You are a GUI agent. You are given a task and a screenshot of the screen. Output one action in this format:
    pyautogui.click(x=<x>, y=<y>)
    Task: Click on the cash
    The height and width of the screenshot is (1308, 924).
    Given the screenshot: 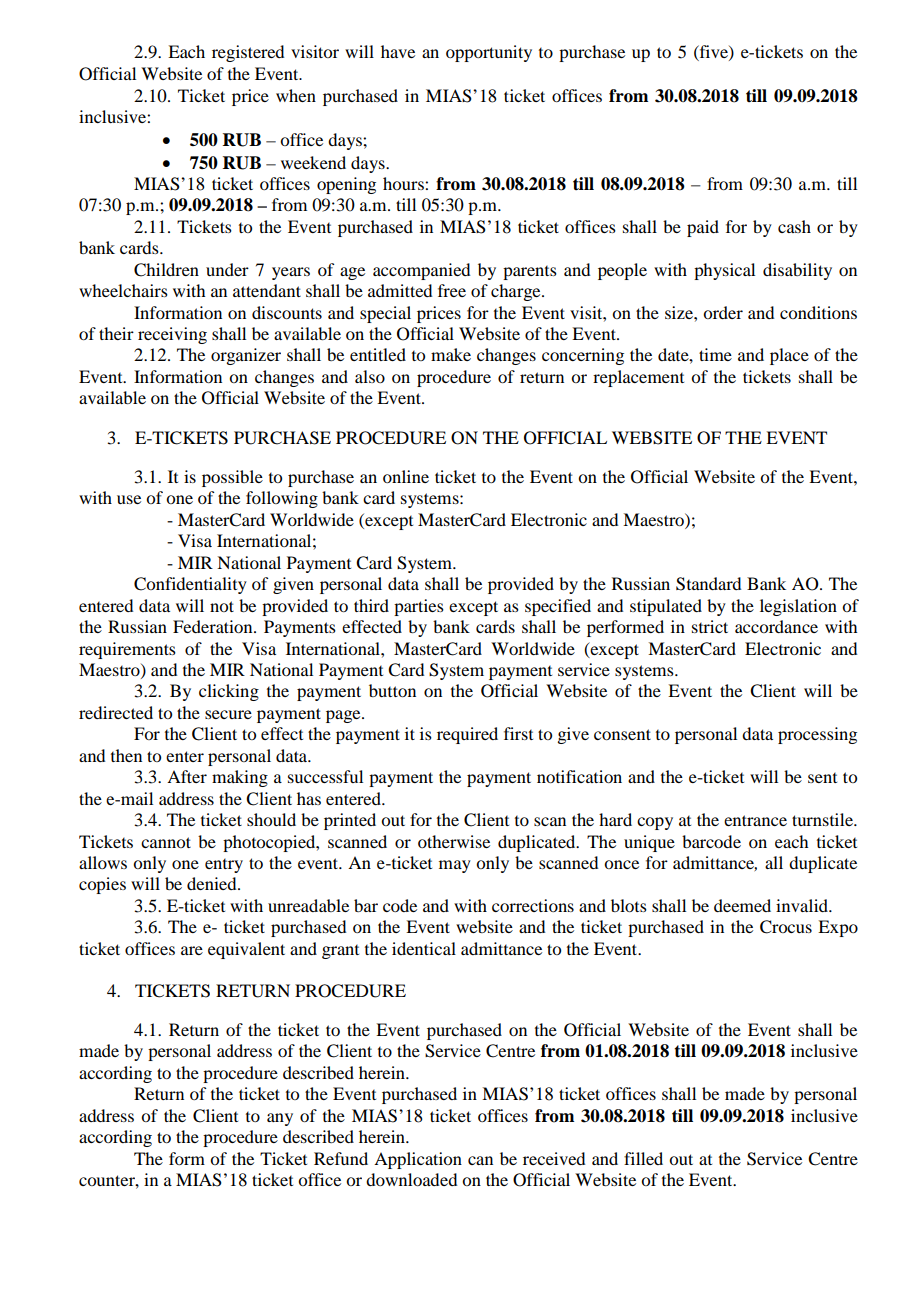 What is the action you would take?
    pyautogui.click(x=794, y=226)
